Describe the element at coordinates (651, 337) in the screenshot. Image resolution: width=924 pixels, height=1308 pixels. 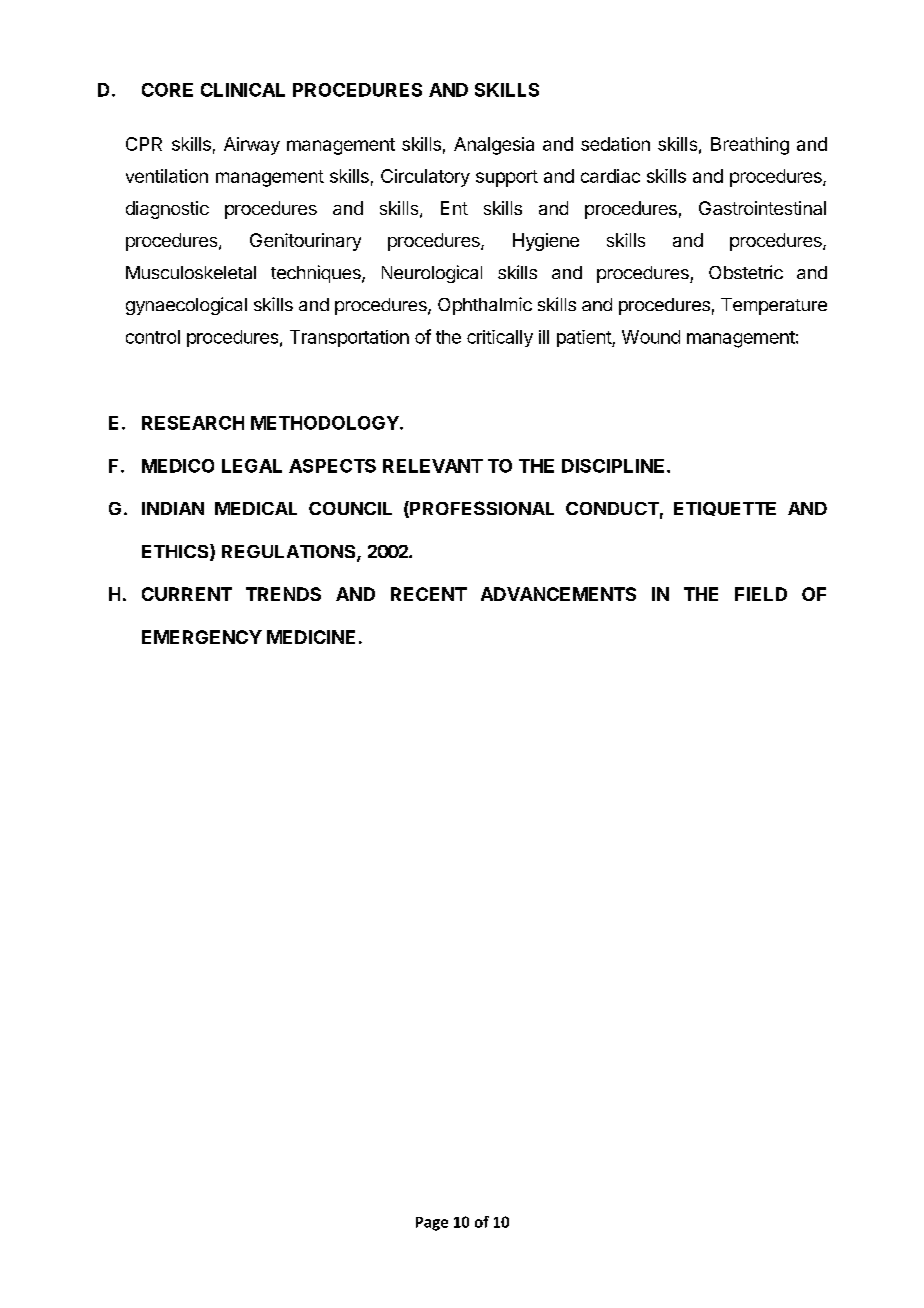
I see `Wound` at that location.
